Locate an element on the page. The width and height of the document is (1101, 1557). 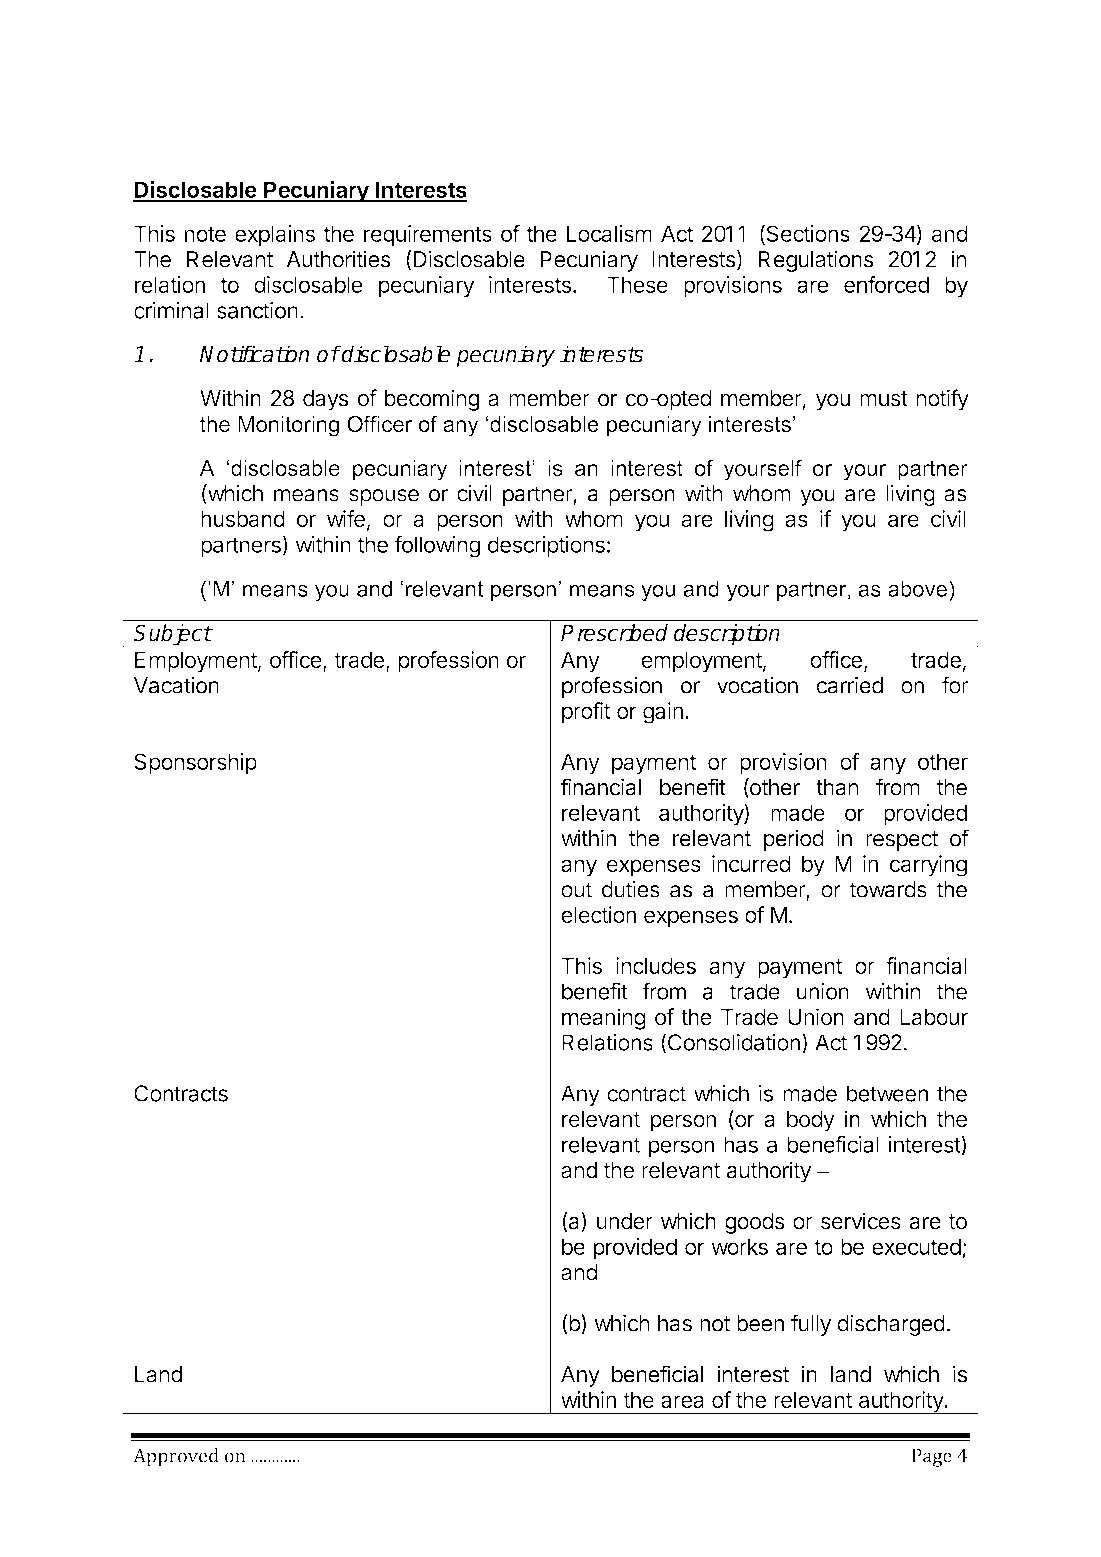
Regulations is located at coordinates (816, 261).
